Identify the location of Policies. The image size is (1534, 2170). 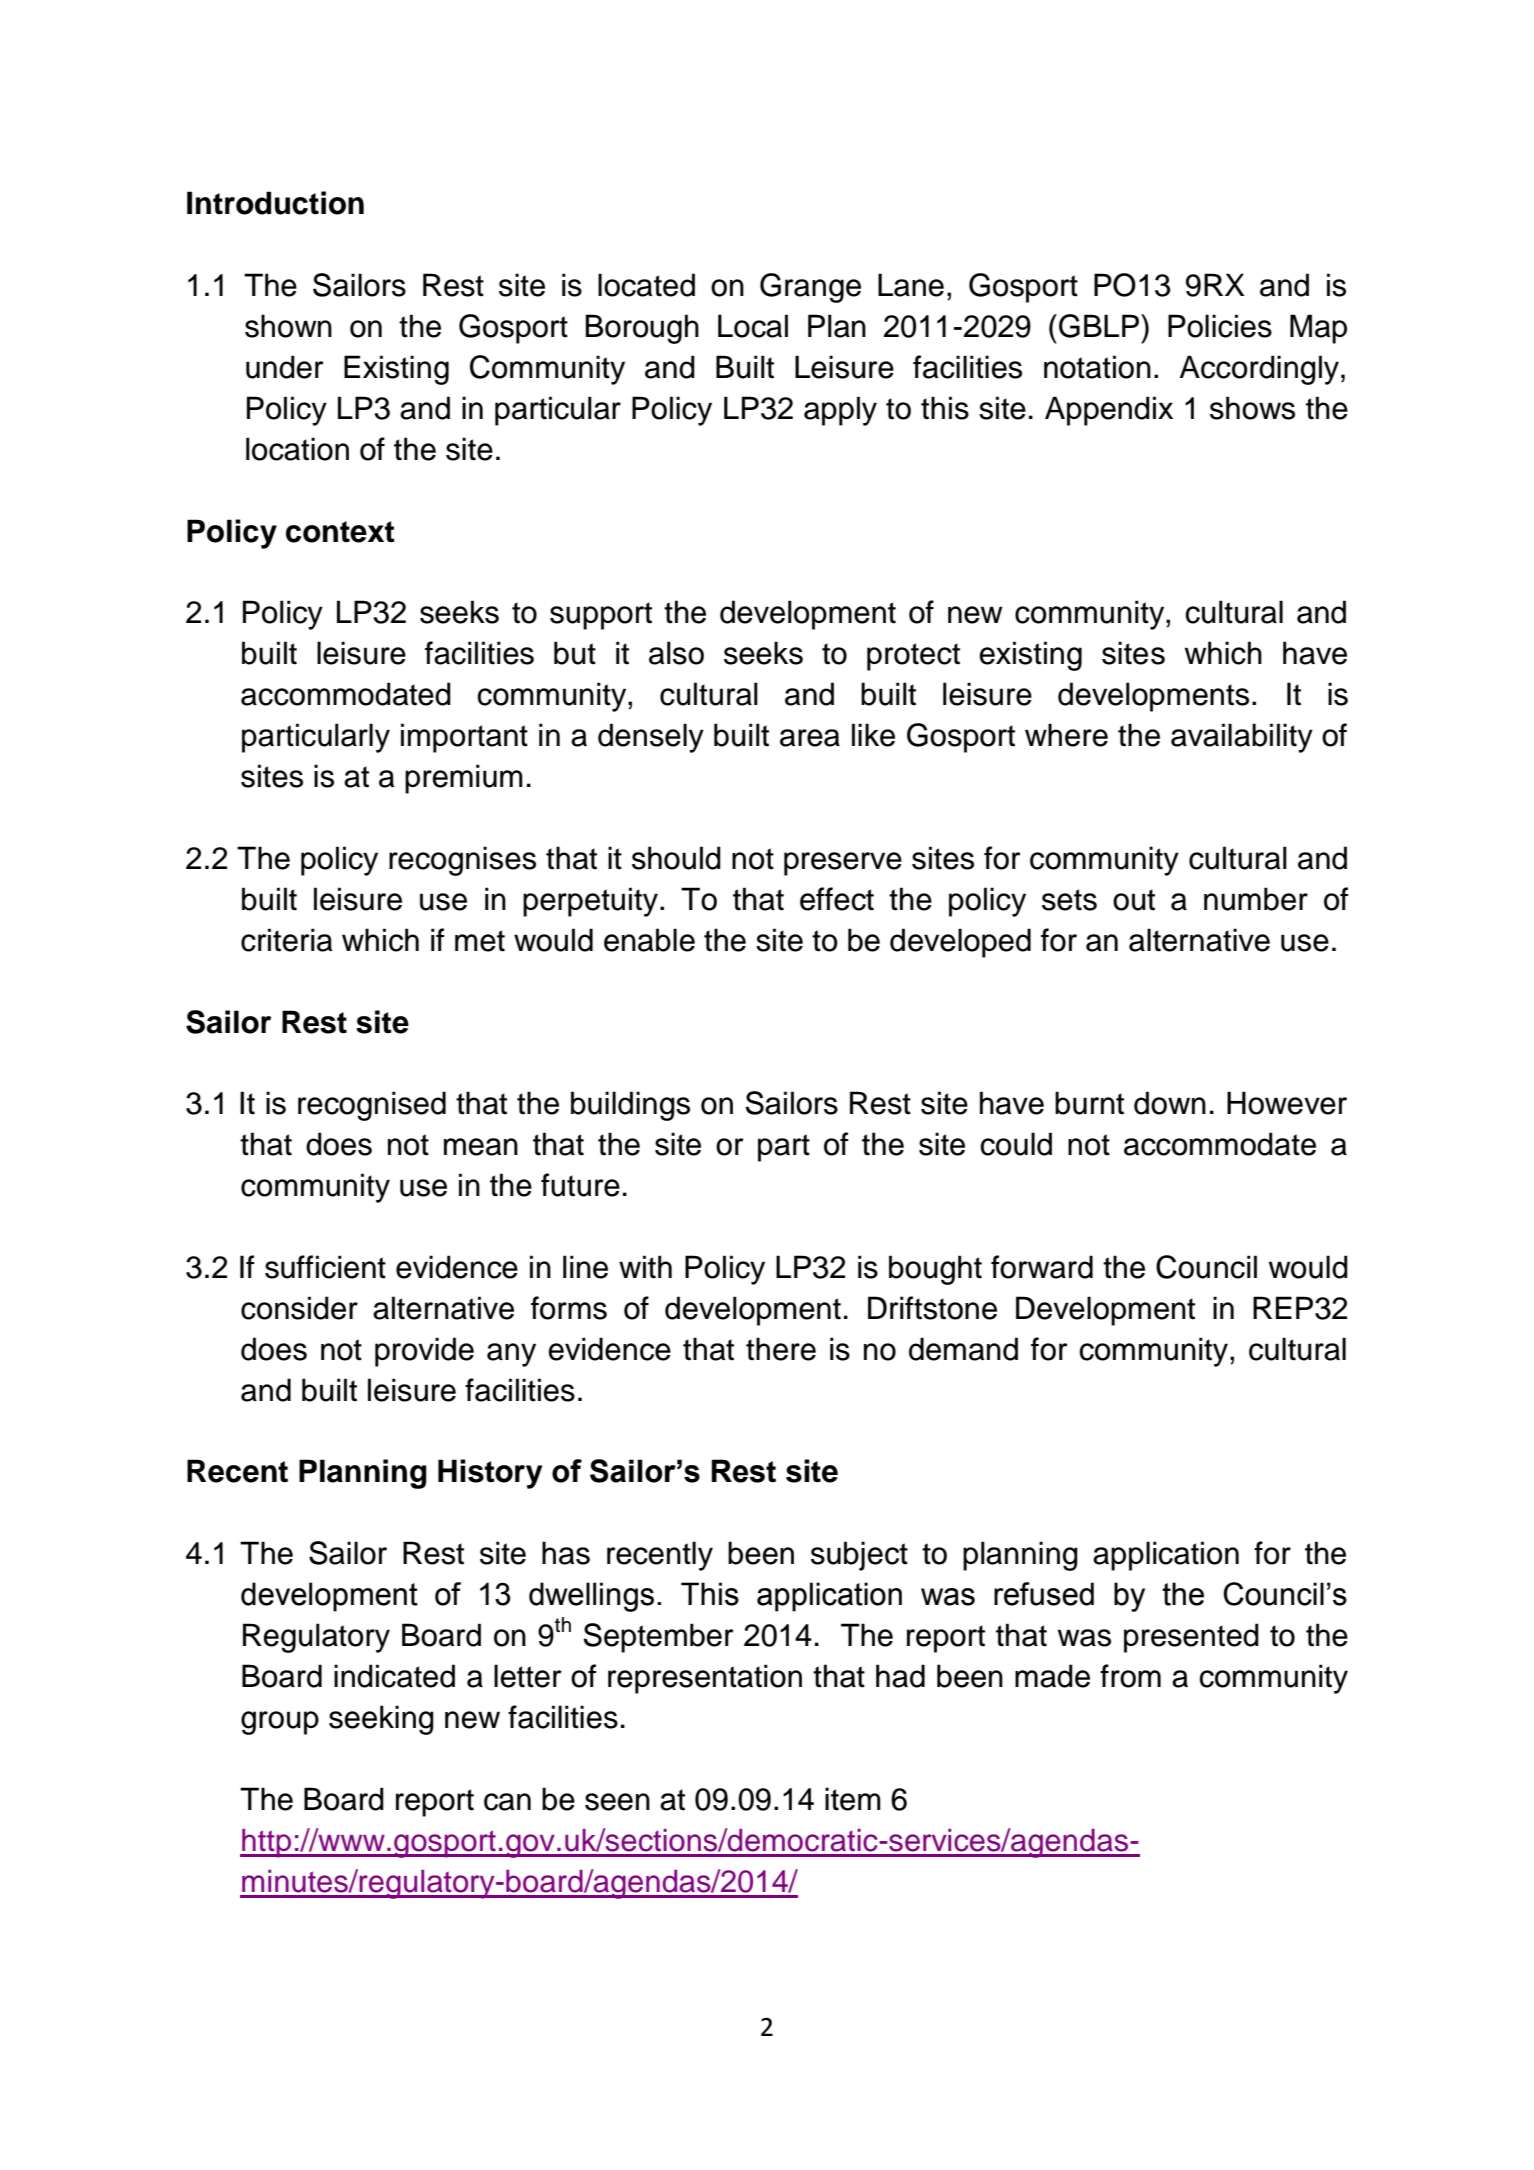
(1220, 326).
